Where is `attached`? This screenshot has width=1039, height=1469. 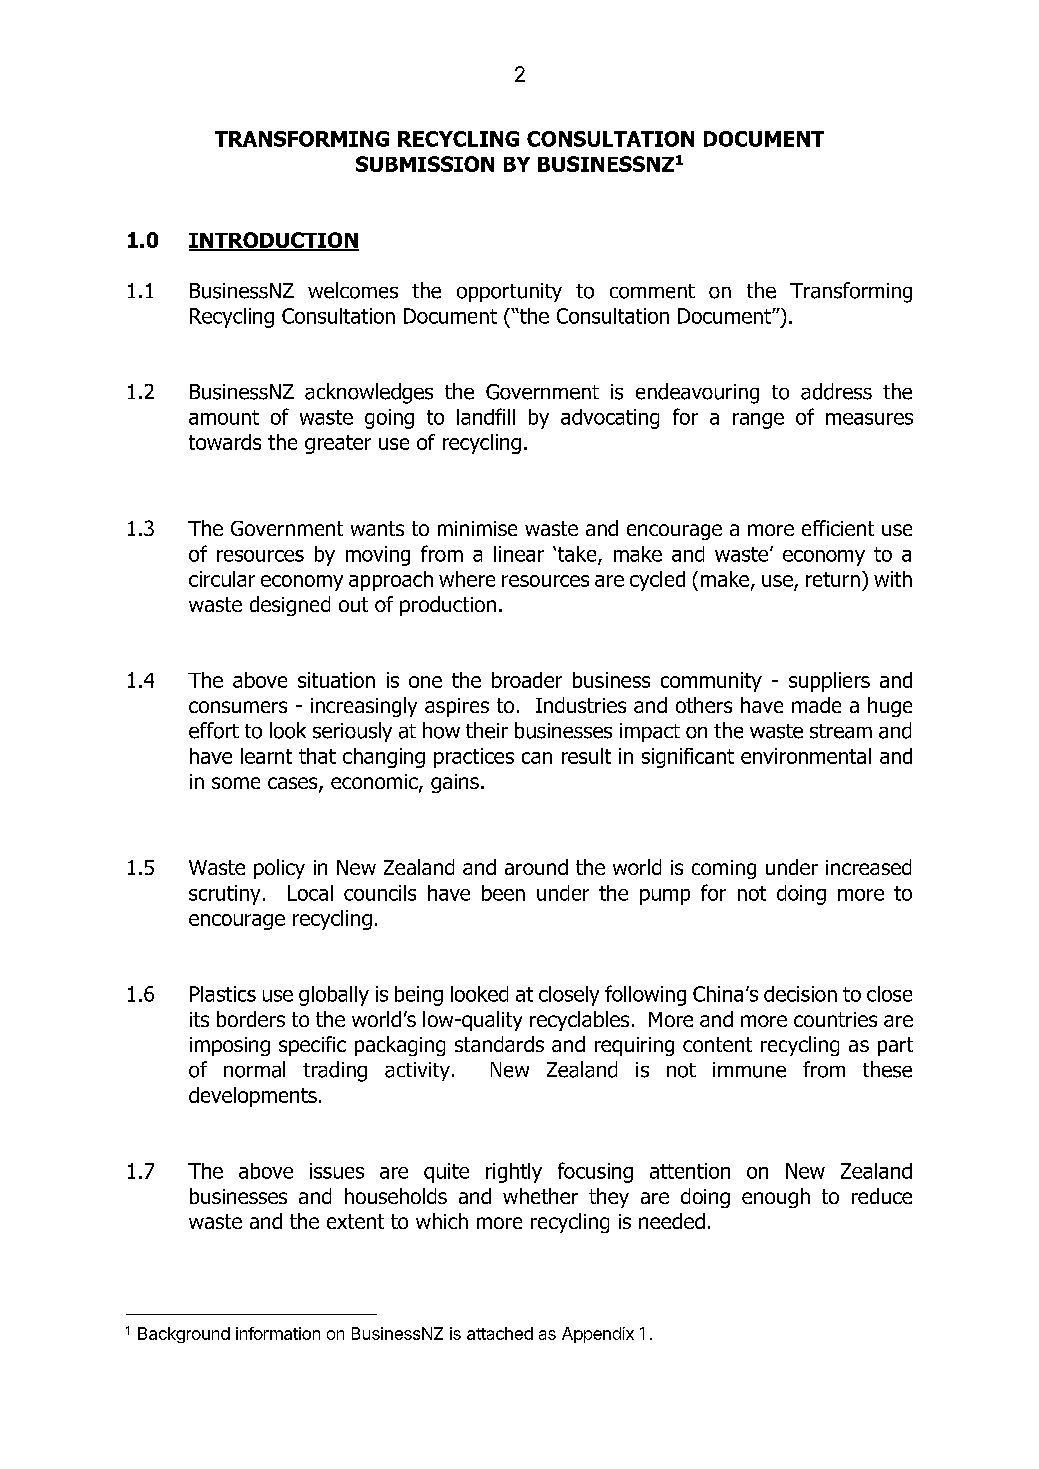 attached is located at coordinates (500, 1333).
